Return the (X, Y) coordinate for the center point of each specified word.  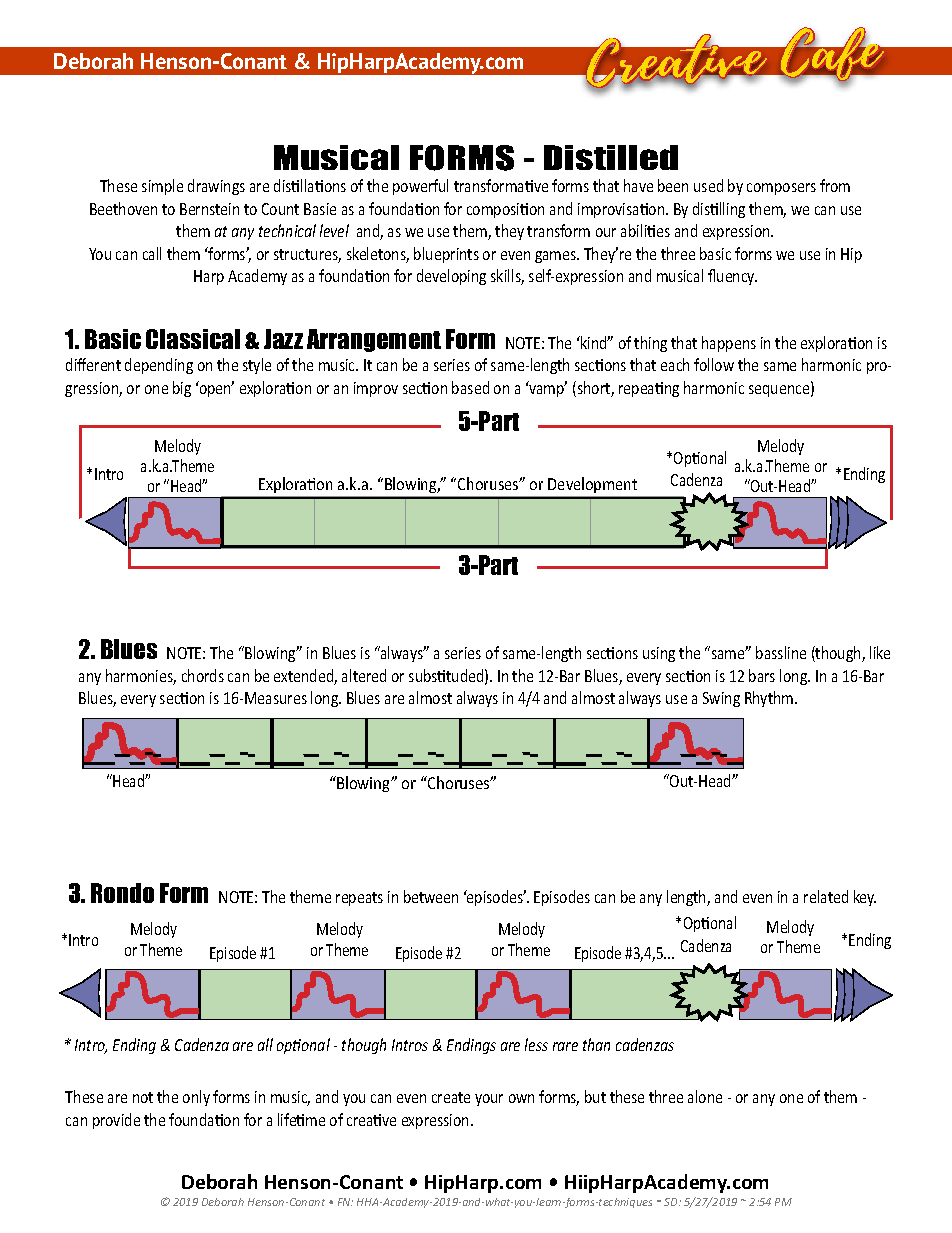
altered (364, 675)
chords (203, 675)
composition (505, 210)
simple (162, 187)
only (196, 1098)
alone (705, 1096)
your (489, 1100)
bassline (781, 652)
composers (781, 189)
